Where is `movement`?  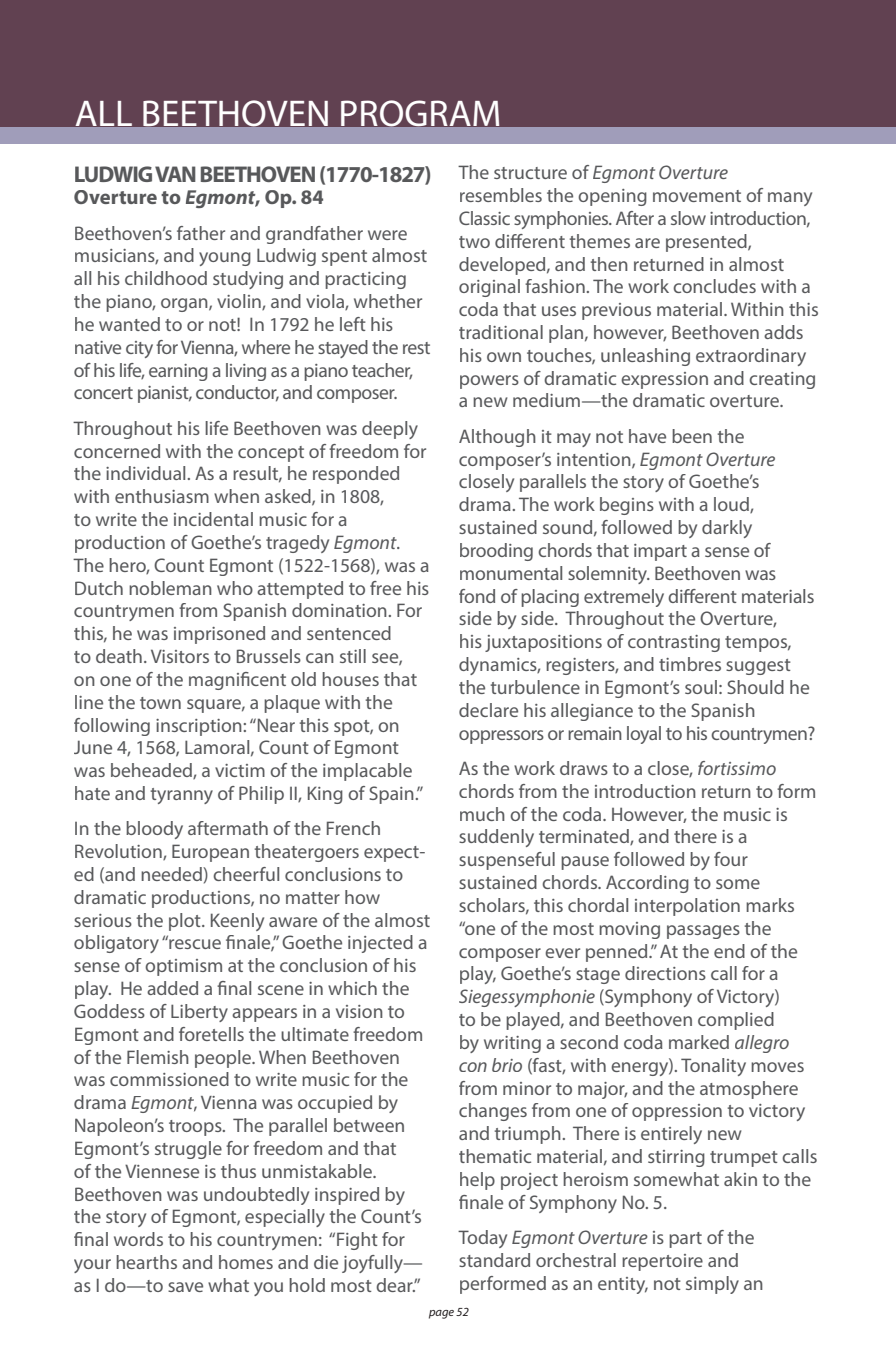
movement is located at coordinates (697, 196).
